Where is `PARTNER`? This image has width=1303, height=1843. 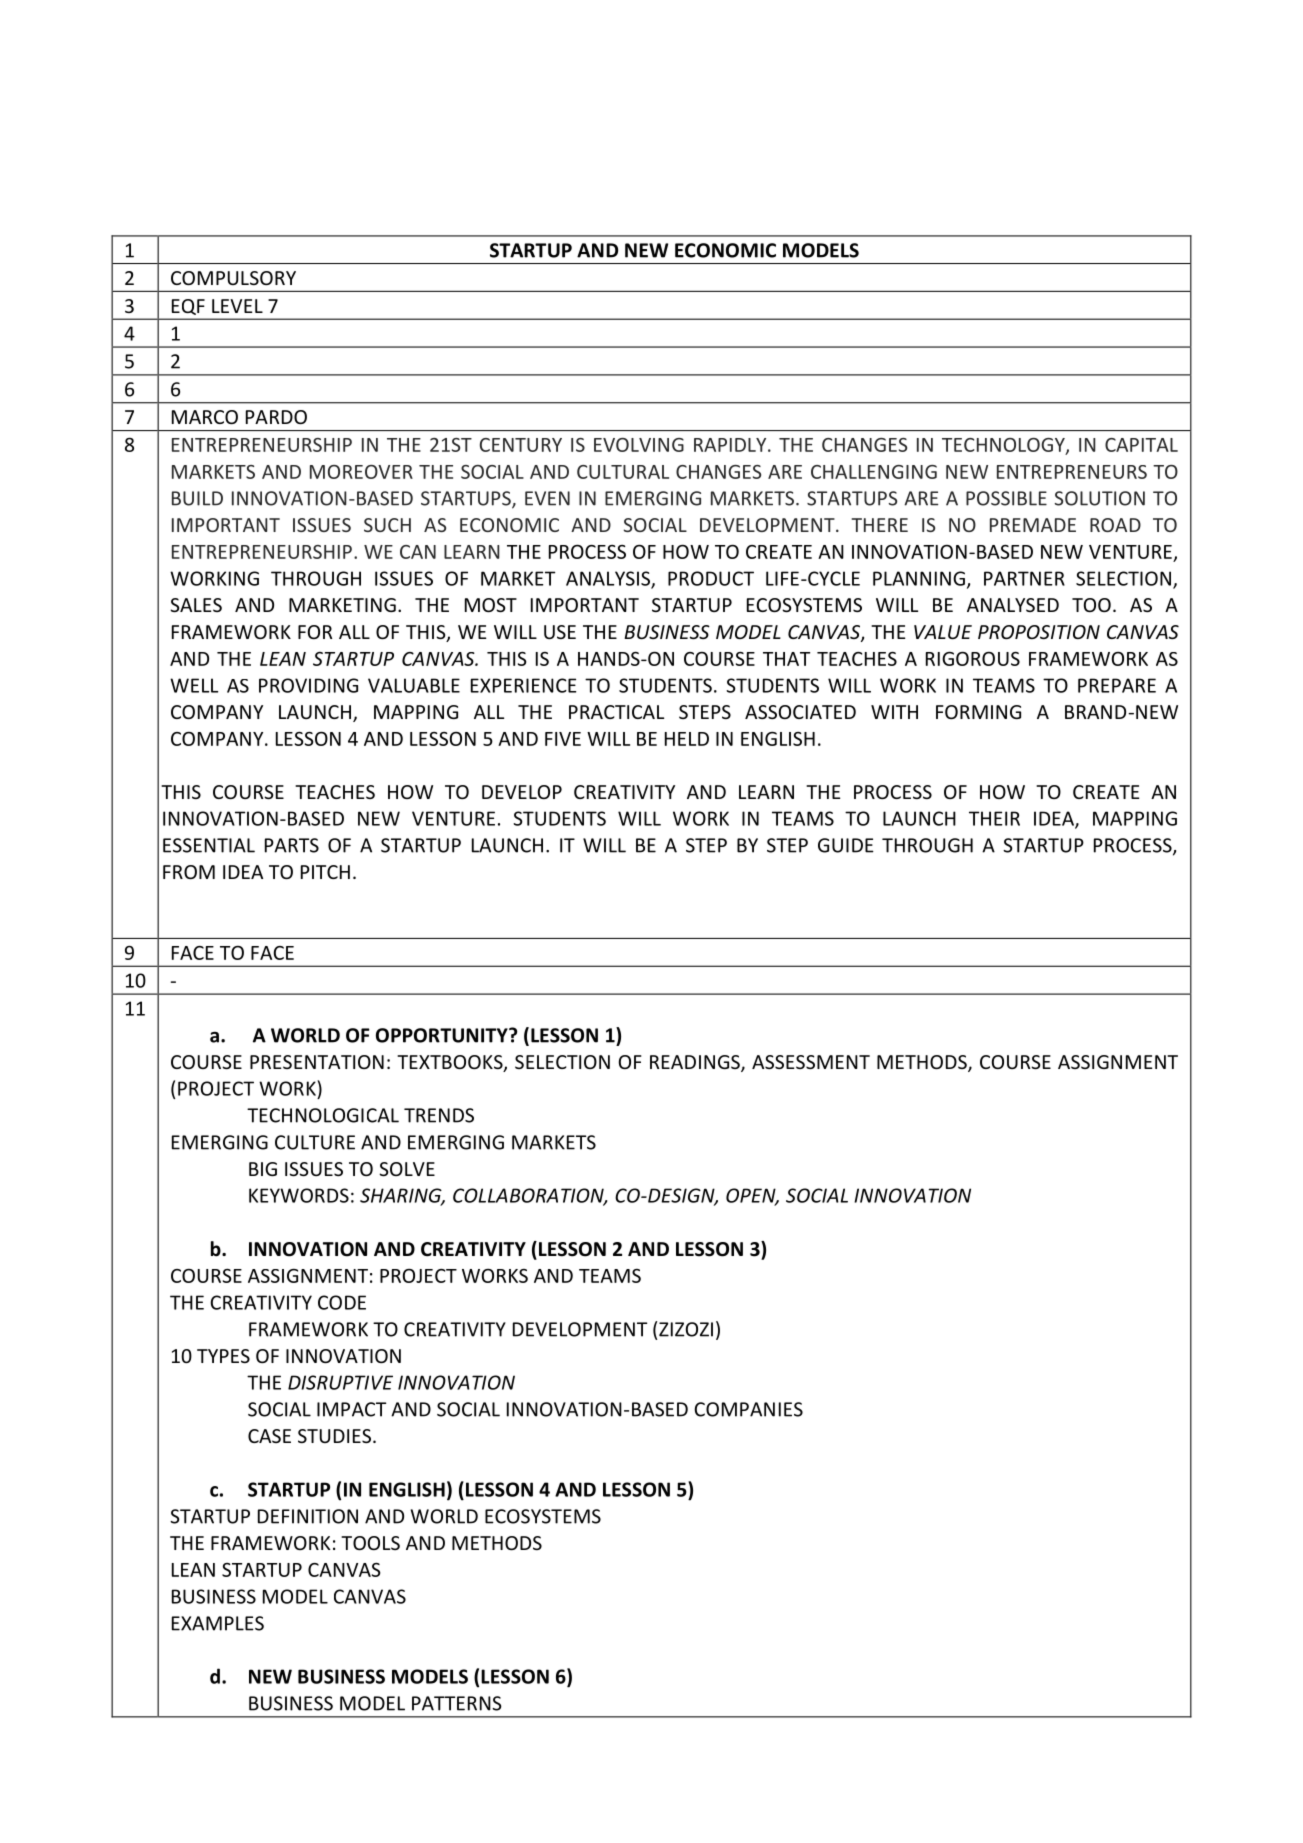 PARTNER is located at coordinates (1024, 578).
